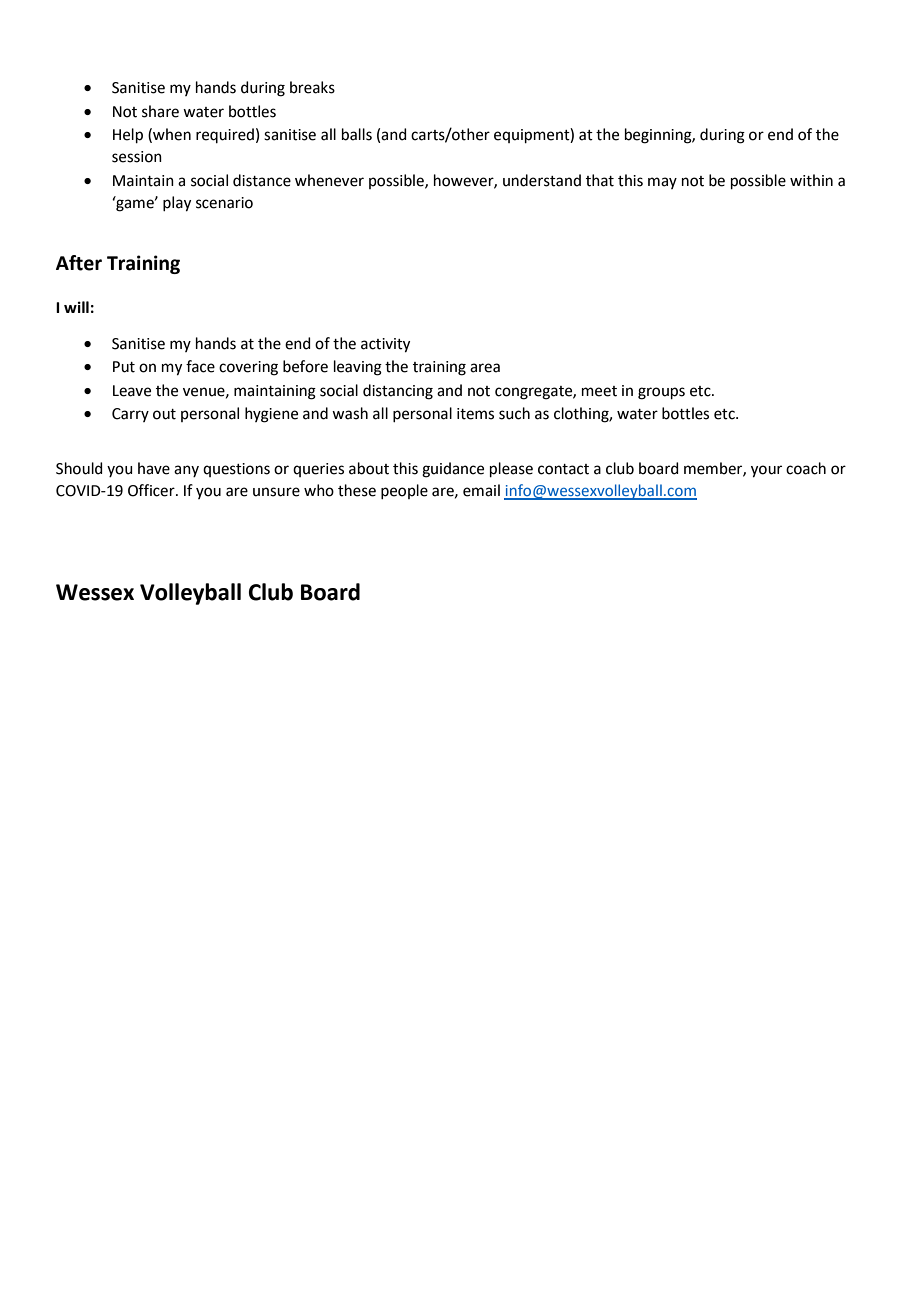 The height and width of the document is (1308, 924). I want to click on guidance, so click(453, 470).
